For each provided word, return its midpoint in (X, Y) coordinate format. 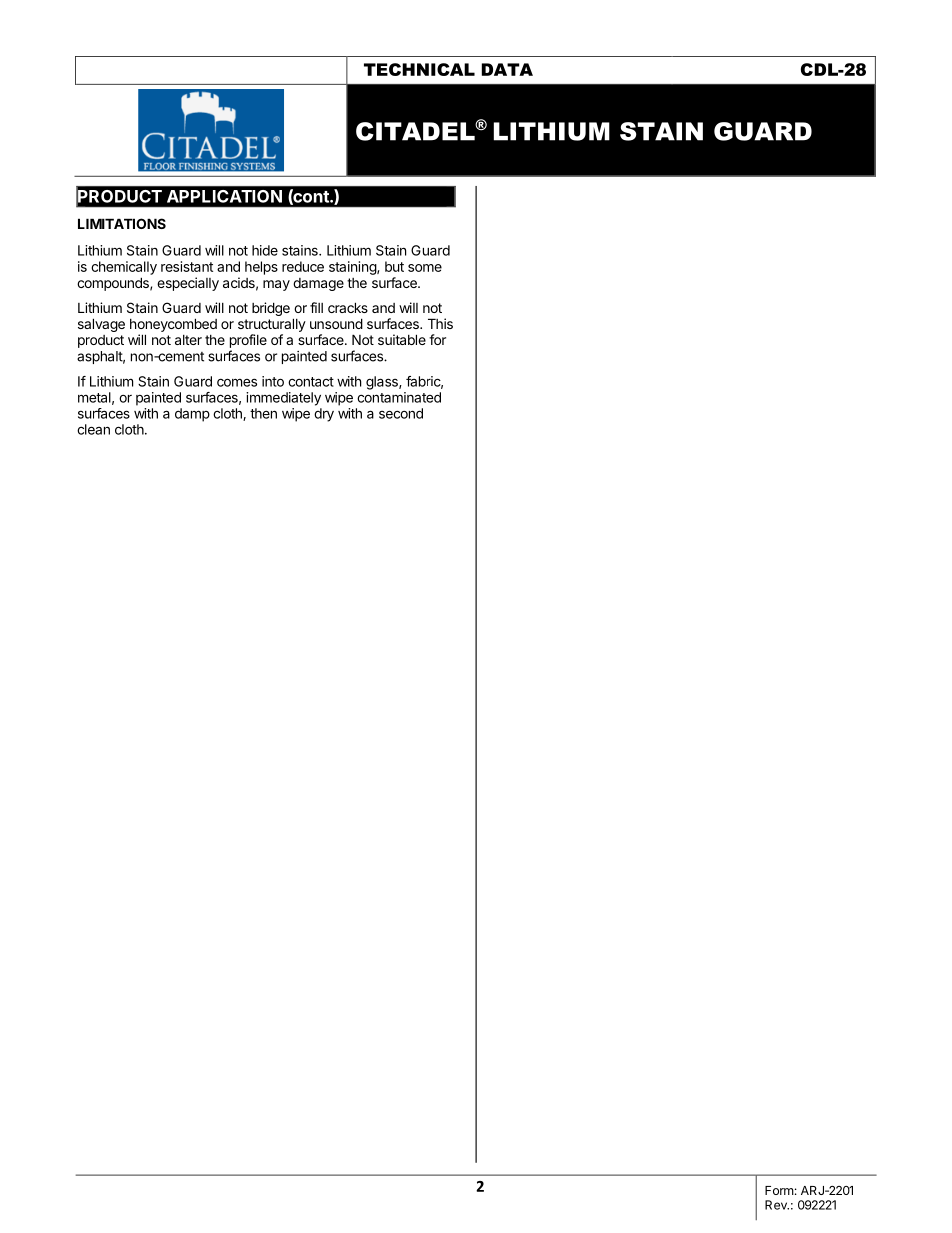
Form (779, 1190)
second (401, 413)
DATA (507, 69)
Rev (777, 1205)
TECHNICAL (419, 69)
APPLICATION (224, 196)
